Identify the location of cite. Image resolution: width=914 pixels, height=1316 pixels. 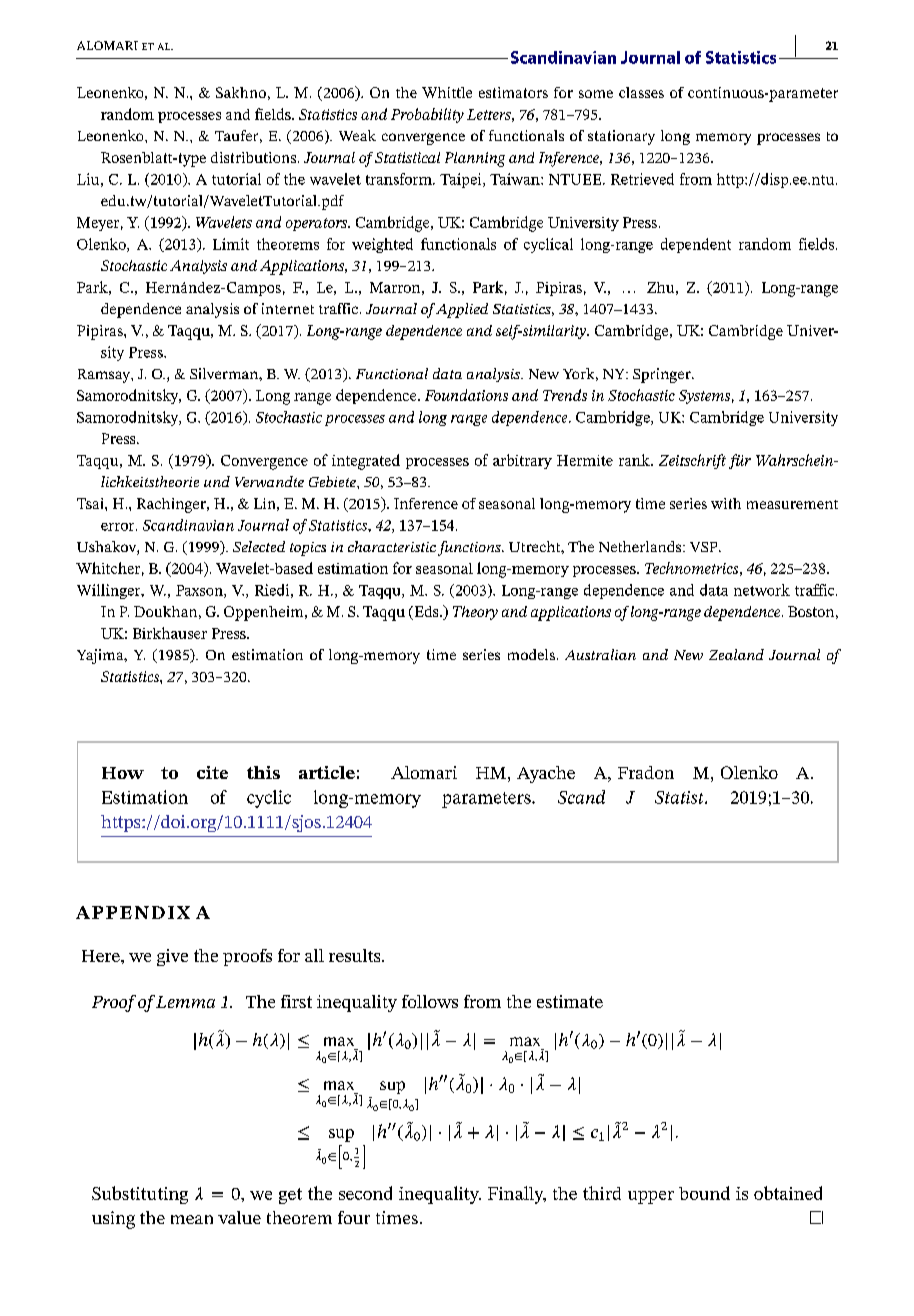
(212, 772).
